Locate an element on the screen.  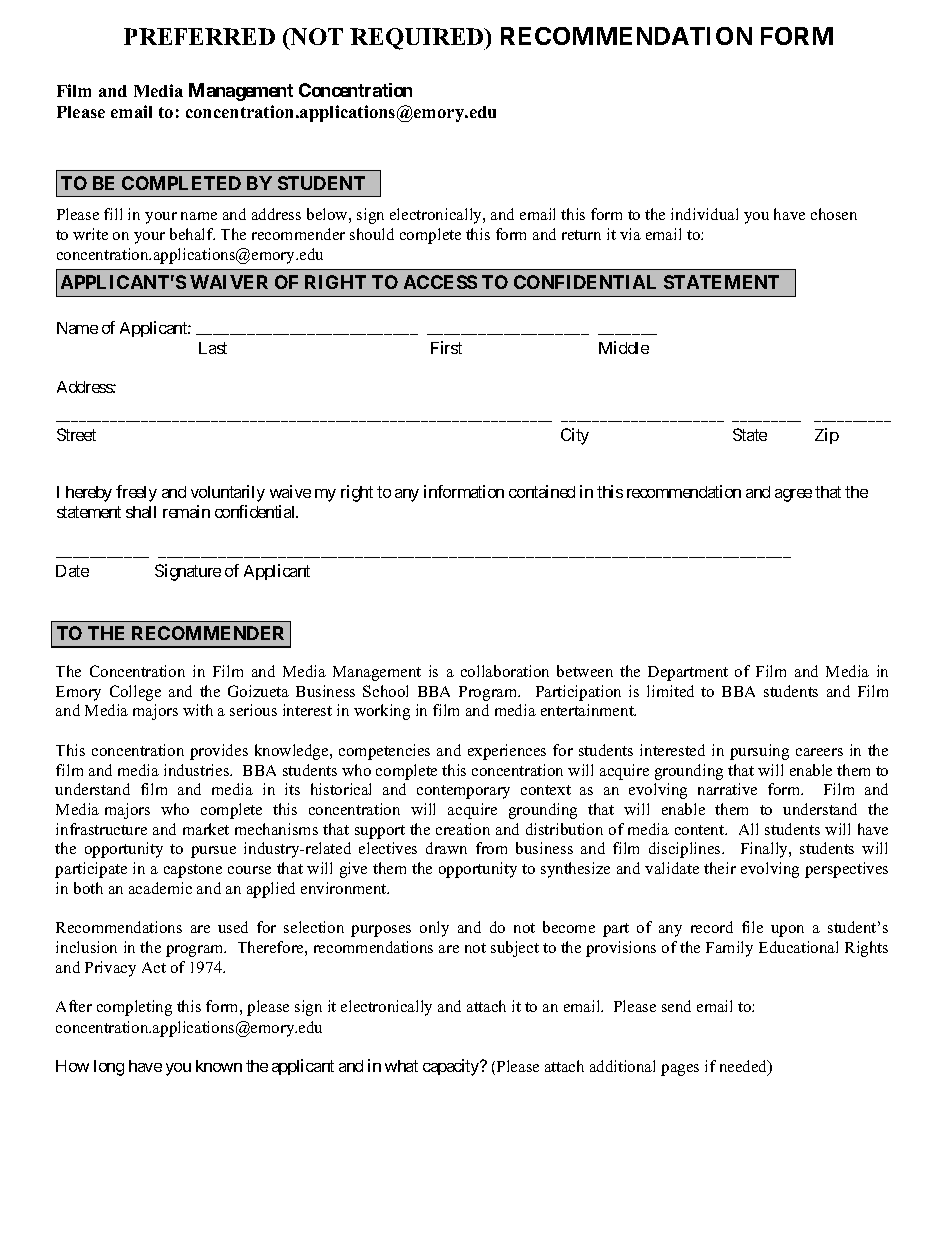
with is located at coordinates (198, 710).
